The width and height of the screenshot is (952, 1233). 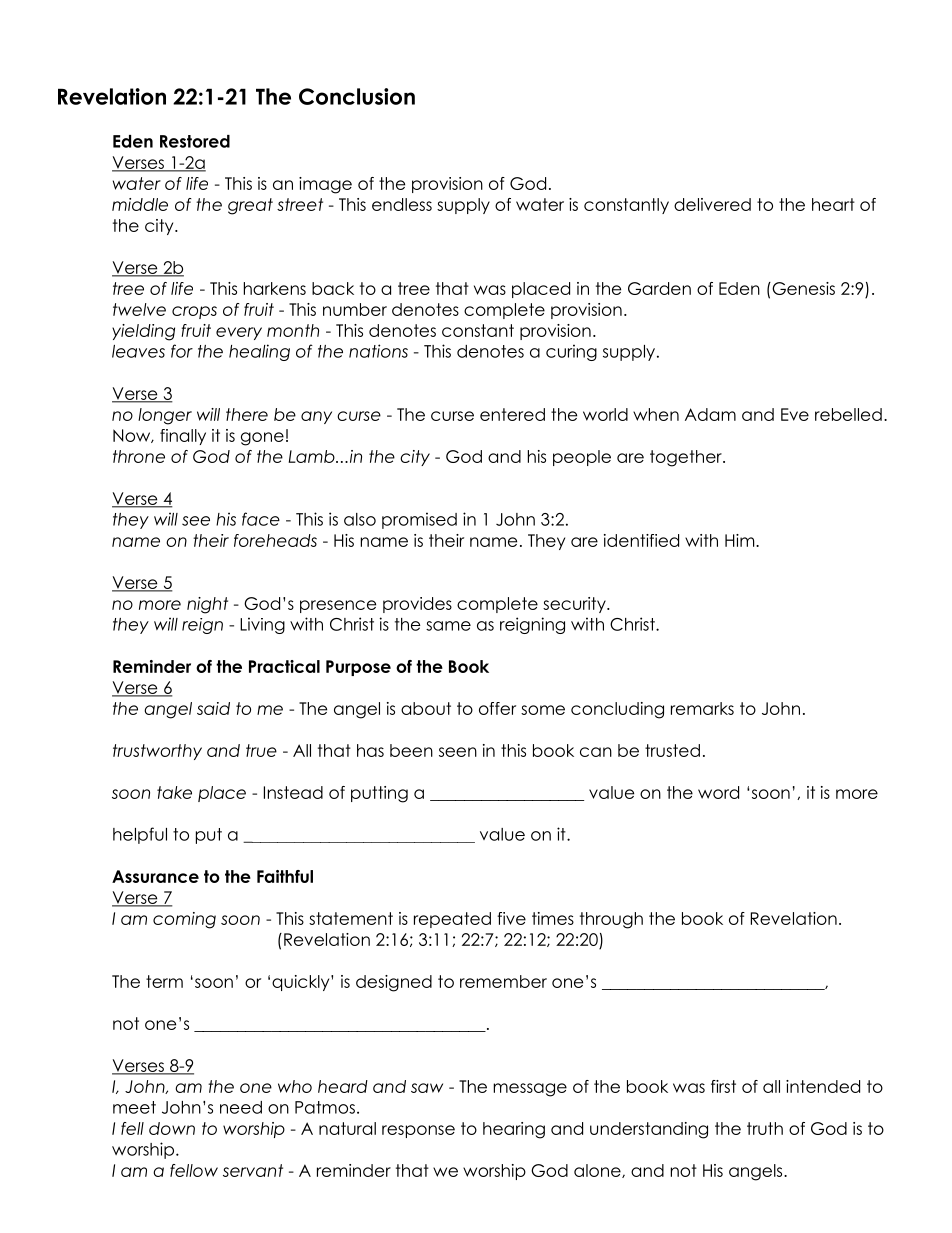 I want to click on delivered, so click(x=712, y=204).
